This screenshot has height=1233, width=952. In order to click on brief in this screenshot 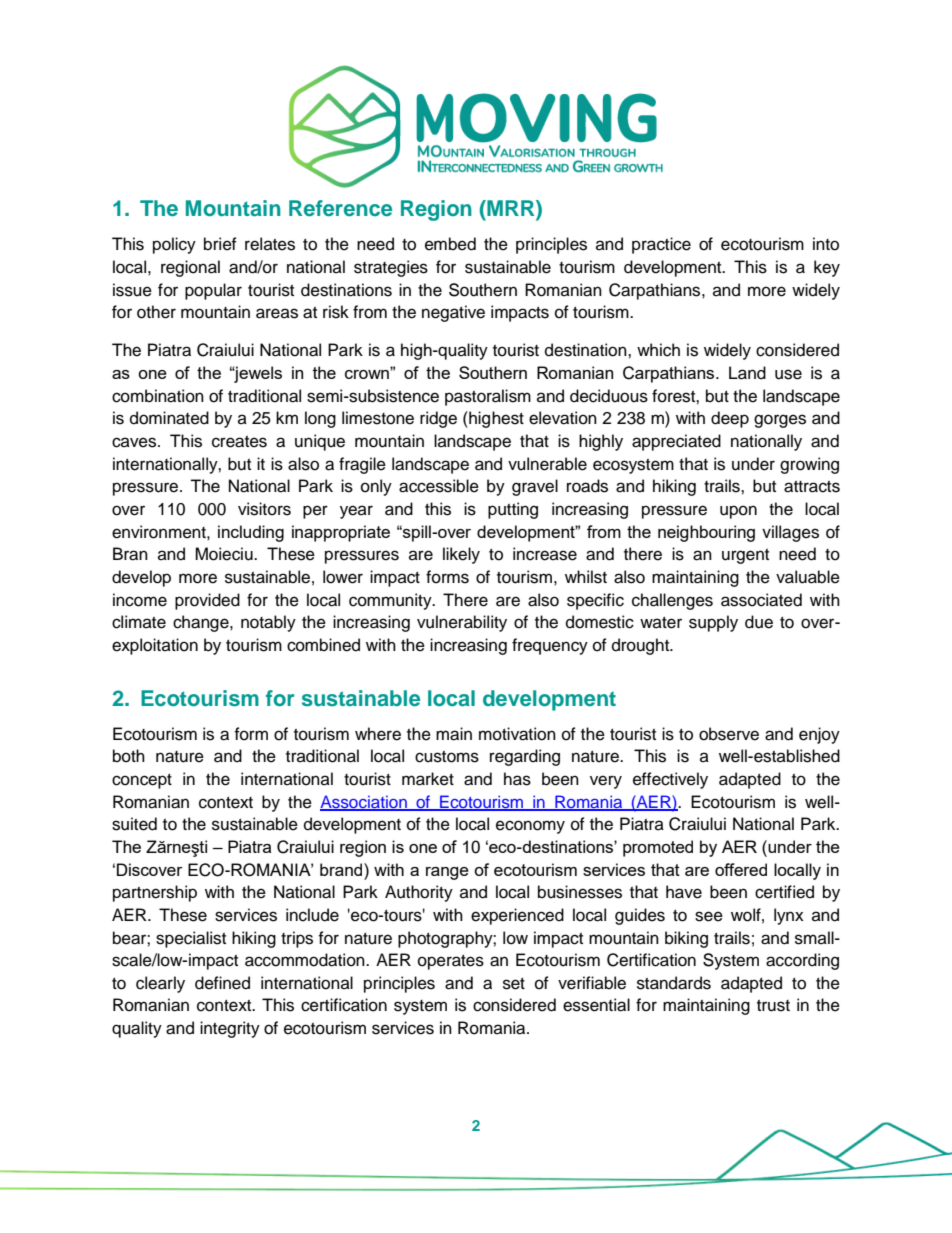, I will do `click(220, 244)`.
